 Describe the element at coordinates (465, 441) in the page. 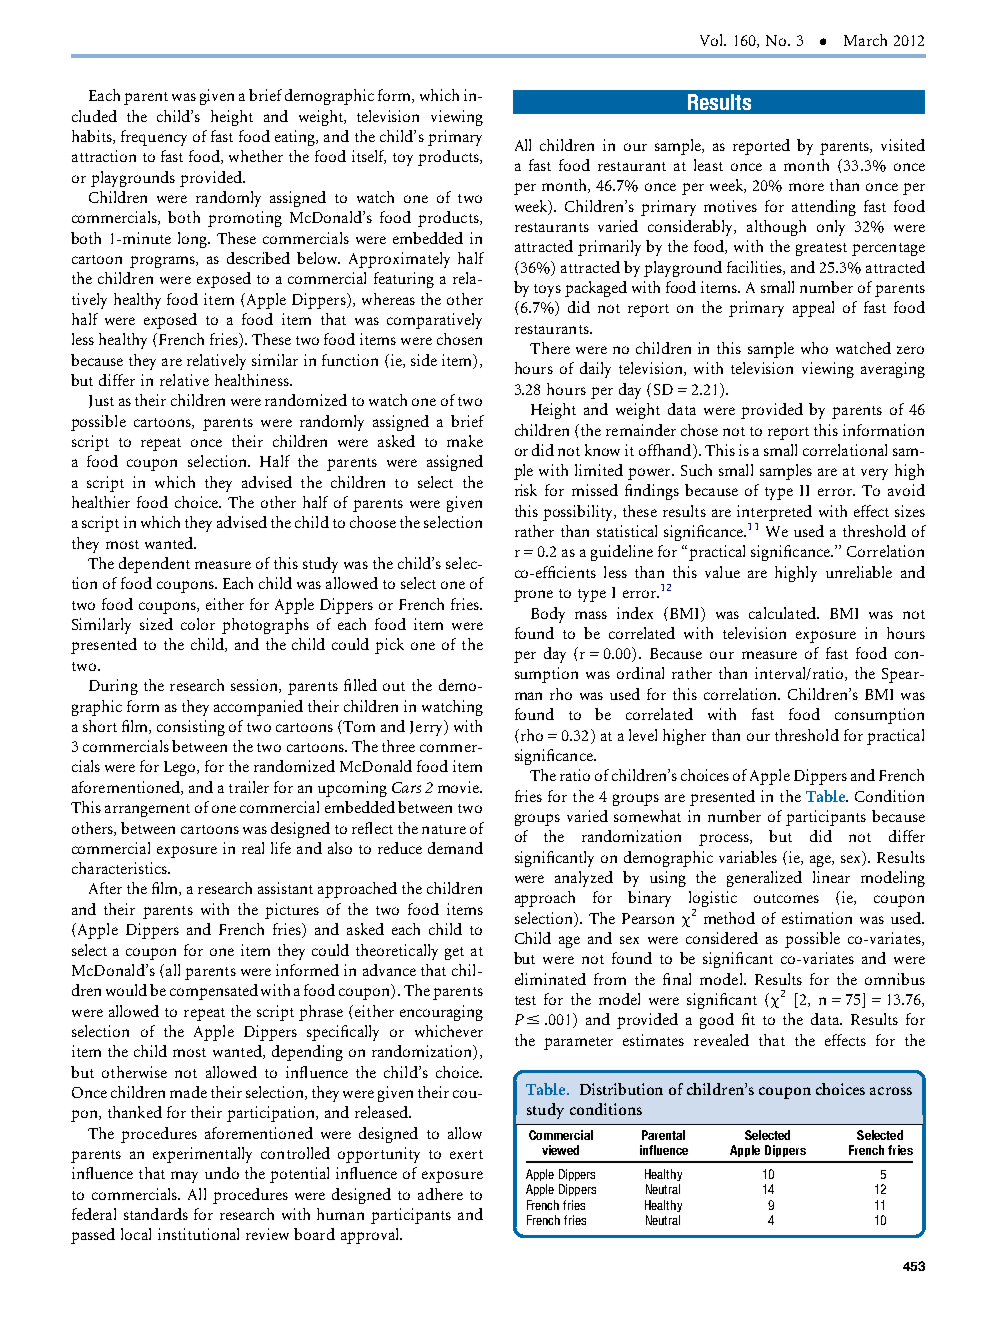

I see `make` at that location.
